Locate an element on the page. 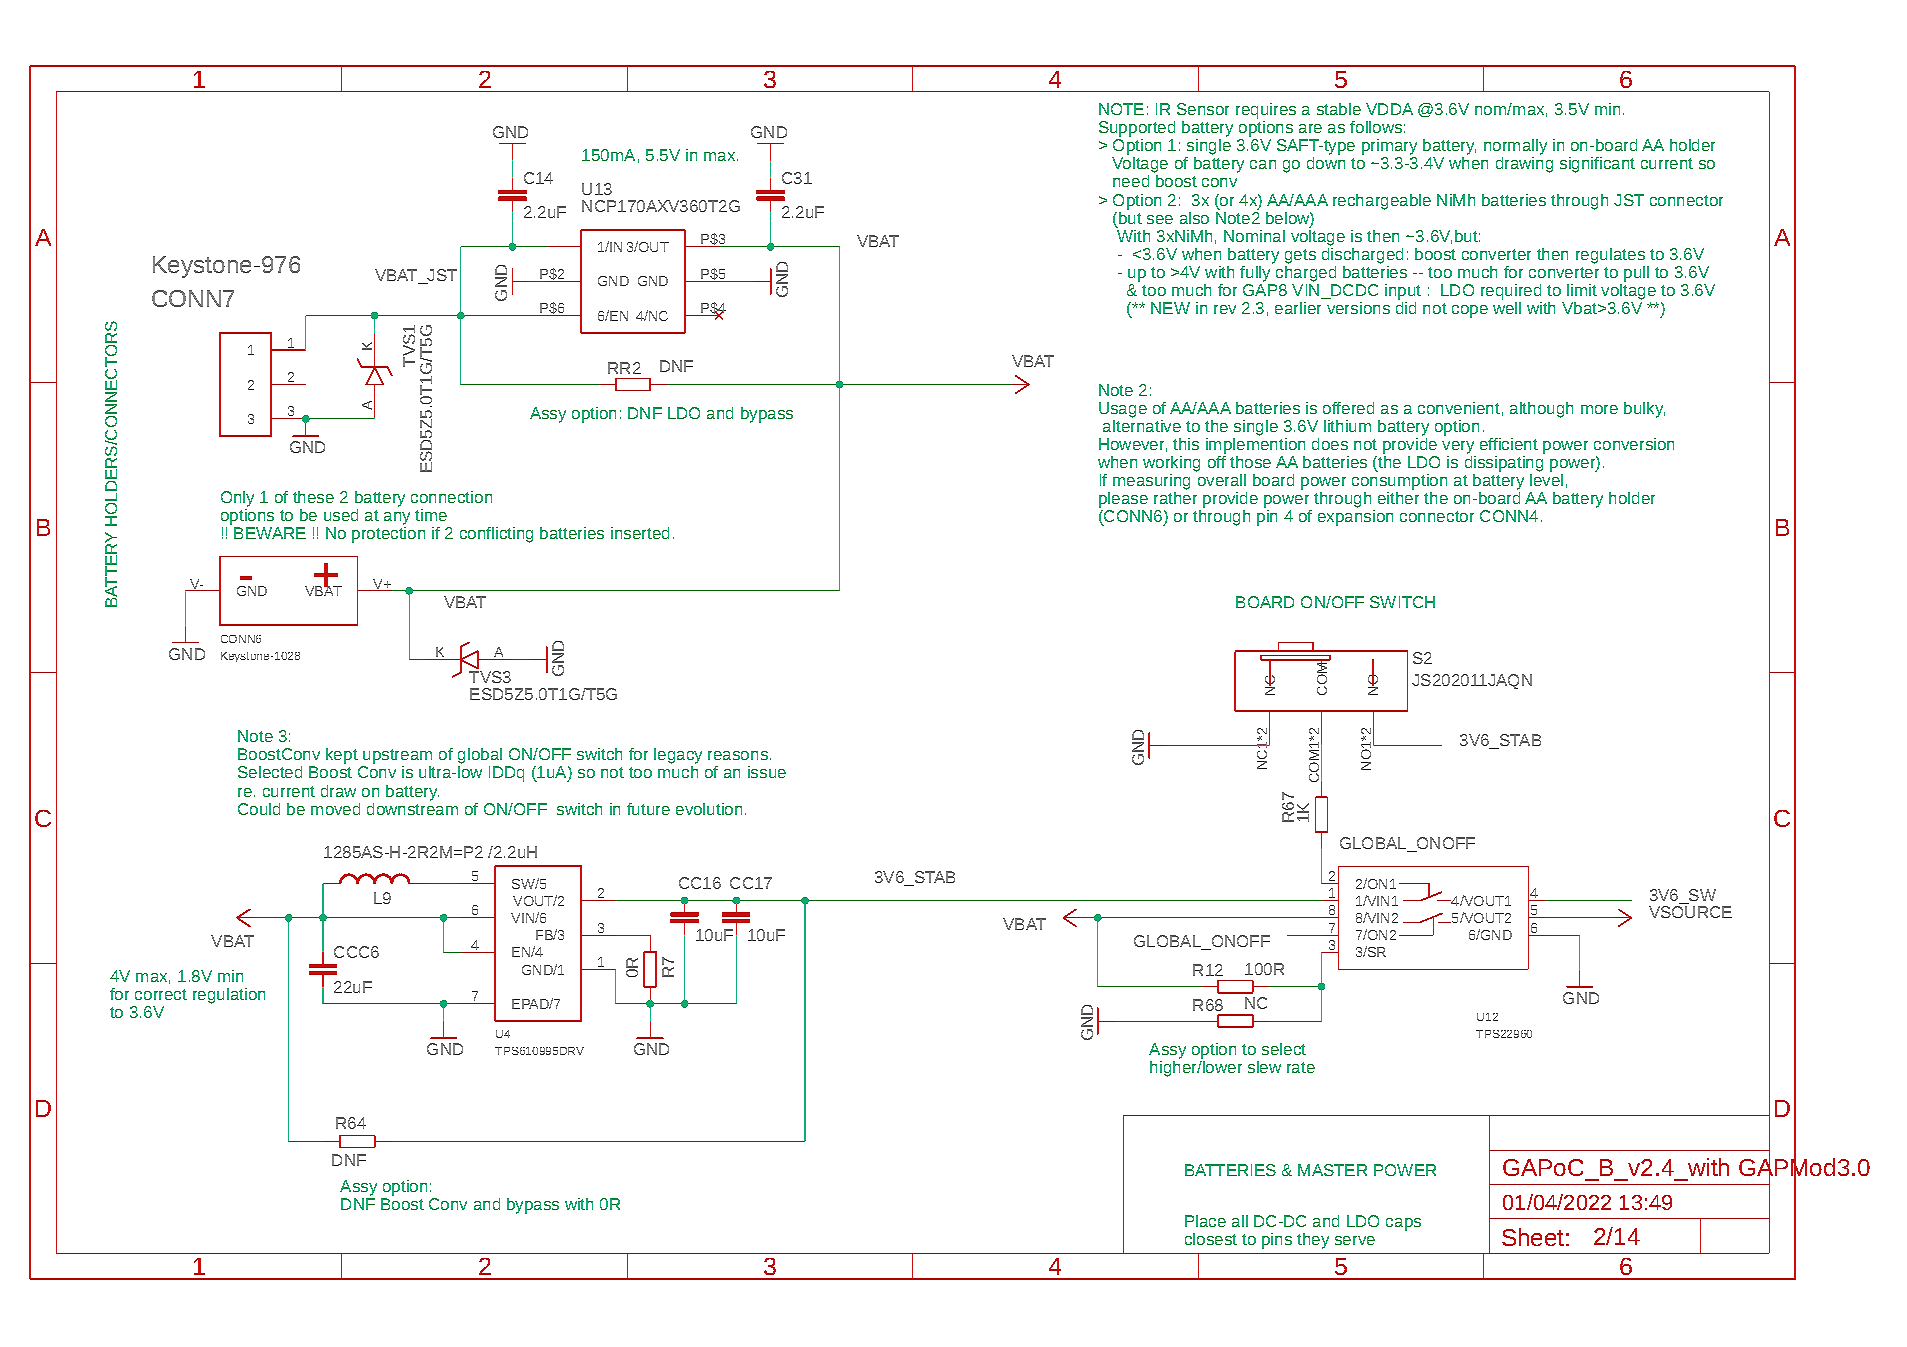 Image resolution: width=1907 pixels, height=1347 pixels. normally is located at coordinates (1515, 147).
